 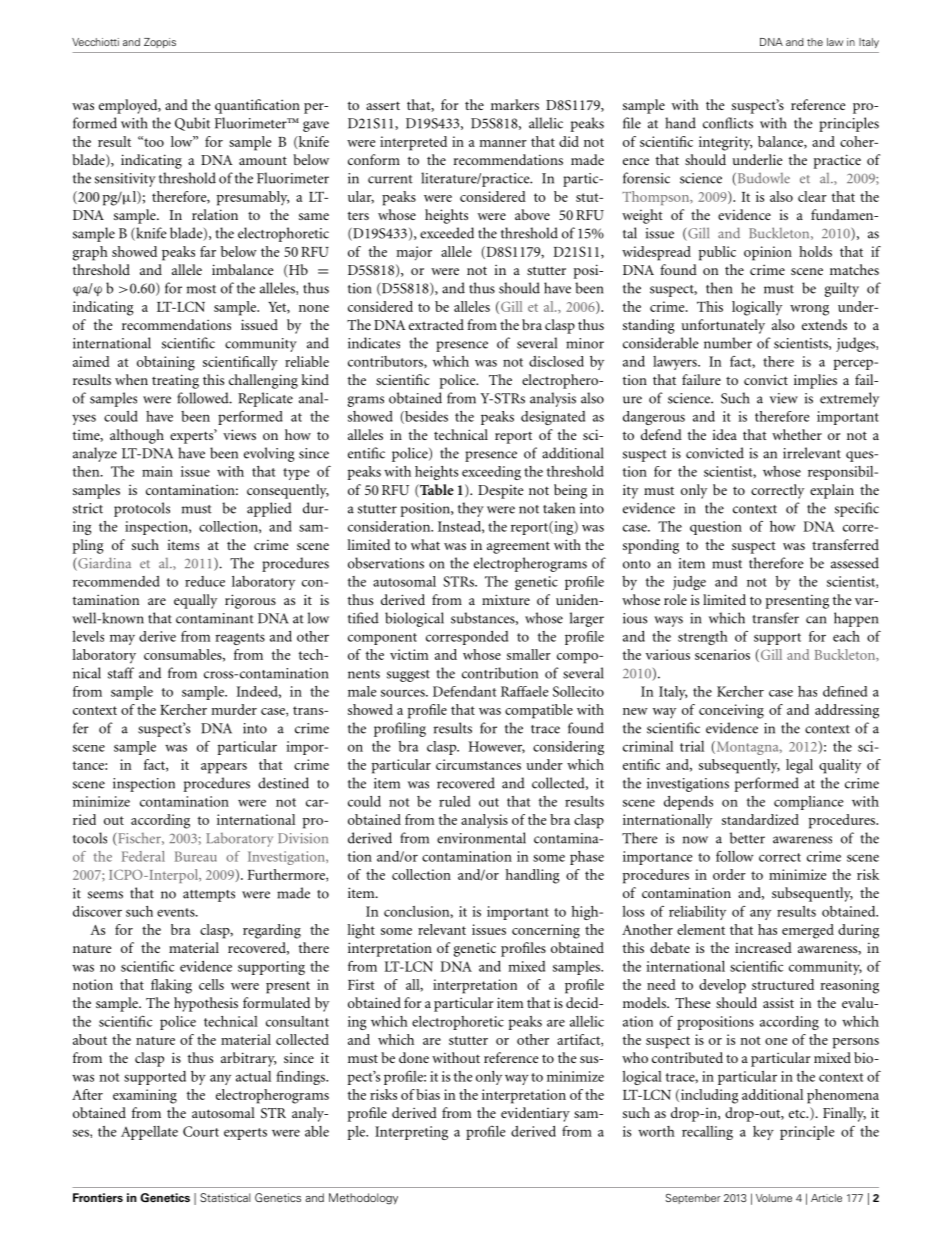 I want to click on agreement, so click(x=518, y=547).
